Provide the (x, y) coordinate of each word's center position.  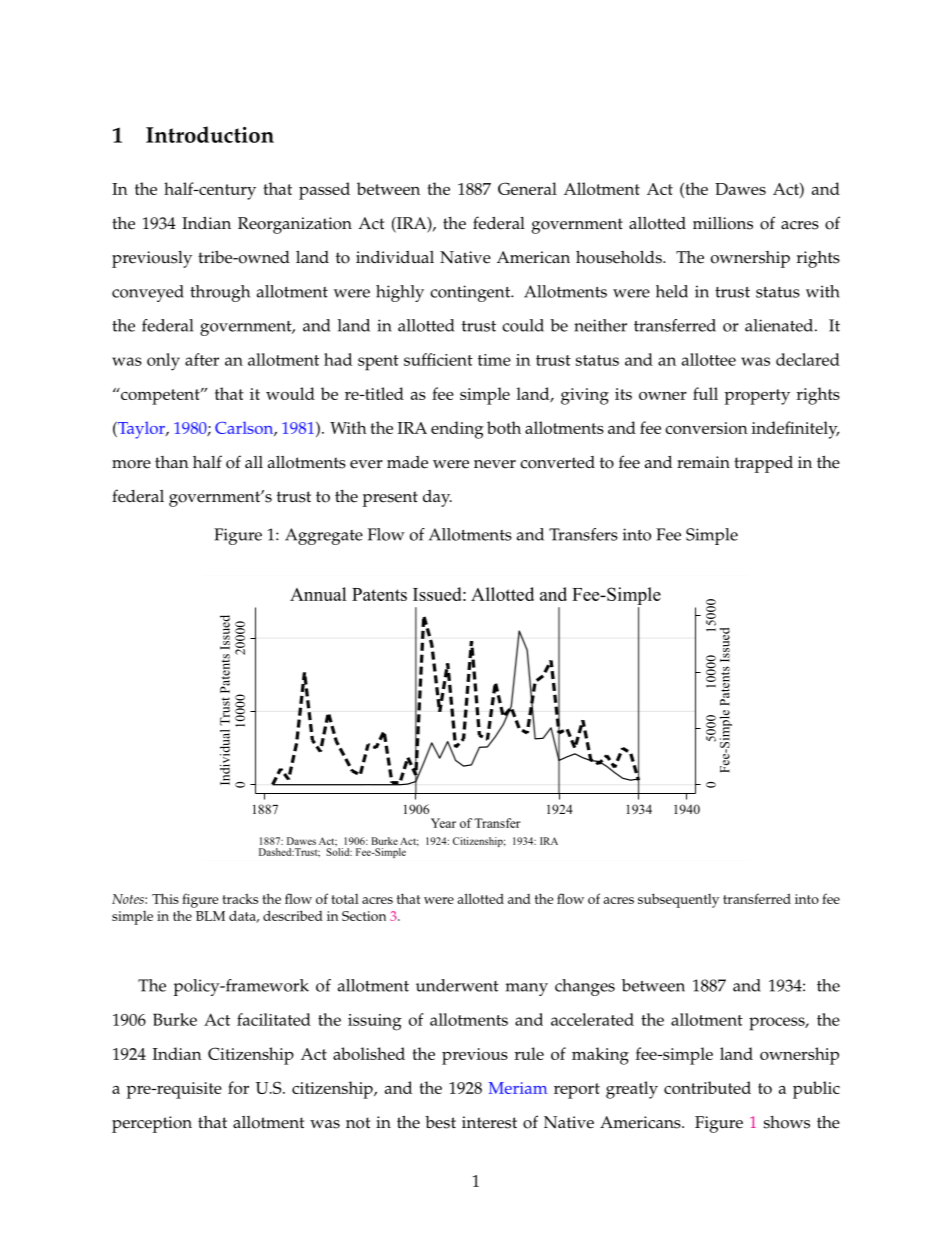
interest (489, 1122)
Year (443, 823)
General (527, 188)
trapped (763, 464)
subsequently (678, 900)
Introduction (210, 134)
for (238, 1087)
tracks (240, 899)
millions (723, 223)
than (172, 462)
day (437, 498)
